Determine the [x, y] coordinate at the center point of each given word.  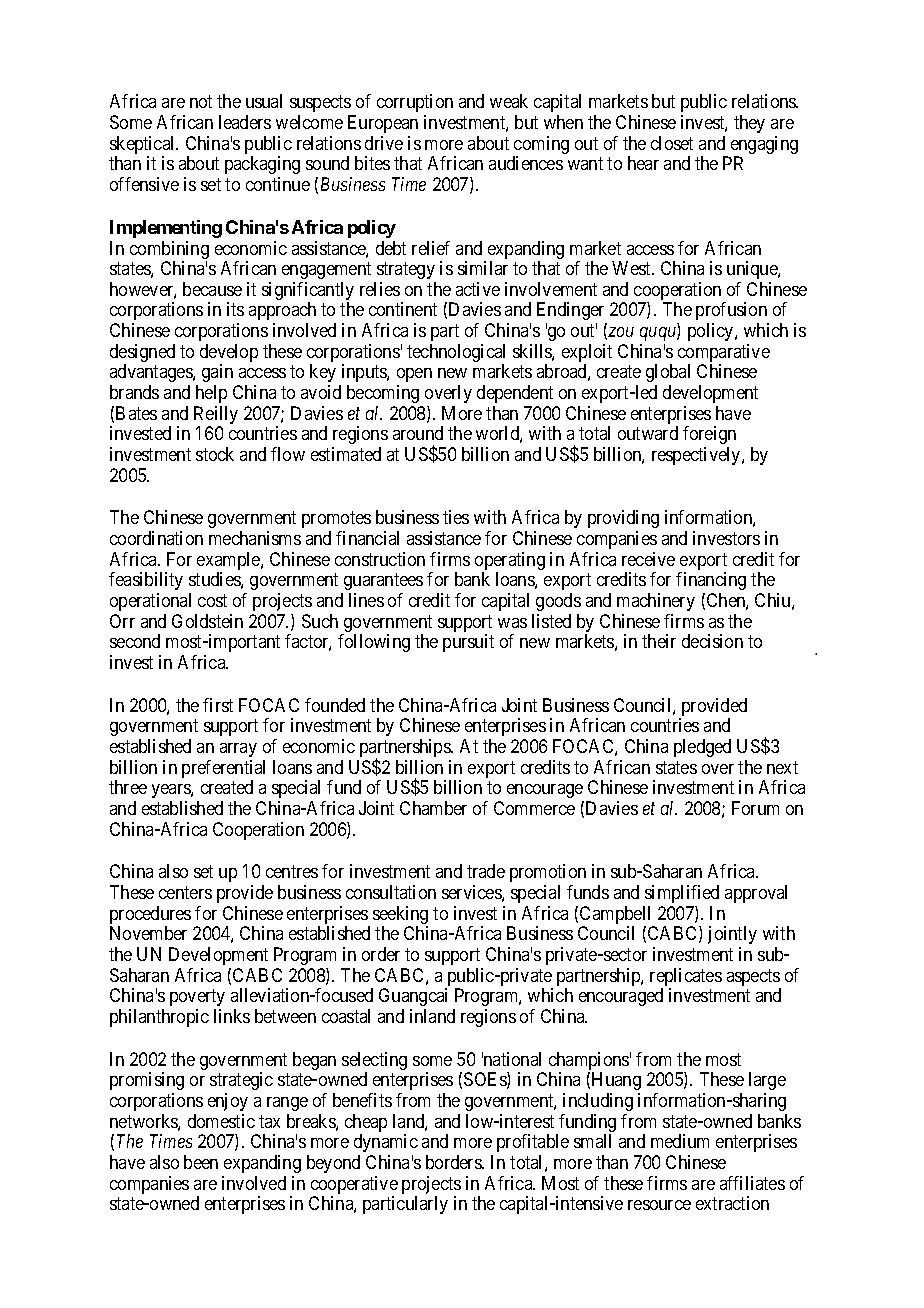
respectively [697, 456]
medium [680, 1141]
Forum [755, 808]
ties [456, 517]
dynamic [386, 1143]
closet [672, 143]
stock [215, 454]
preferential [223, 770]
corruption [415, 103]
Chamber [433, 808]
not [201, 102]
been [201, 1162]
